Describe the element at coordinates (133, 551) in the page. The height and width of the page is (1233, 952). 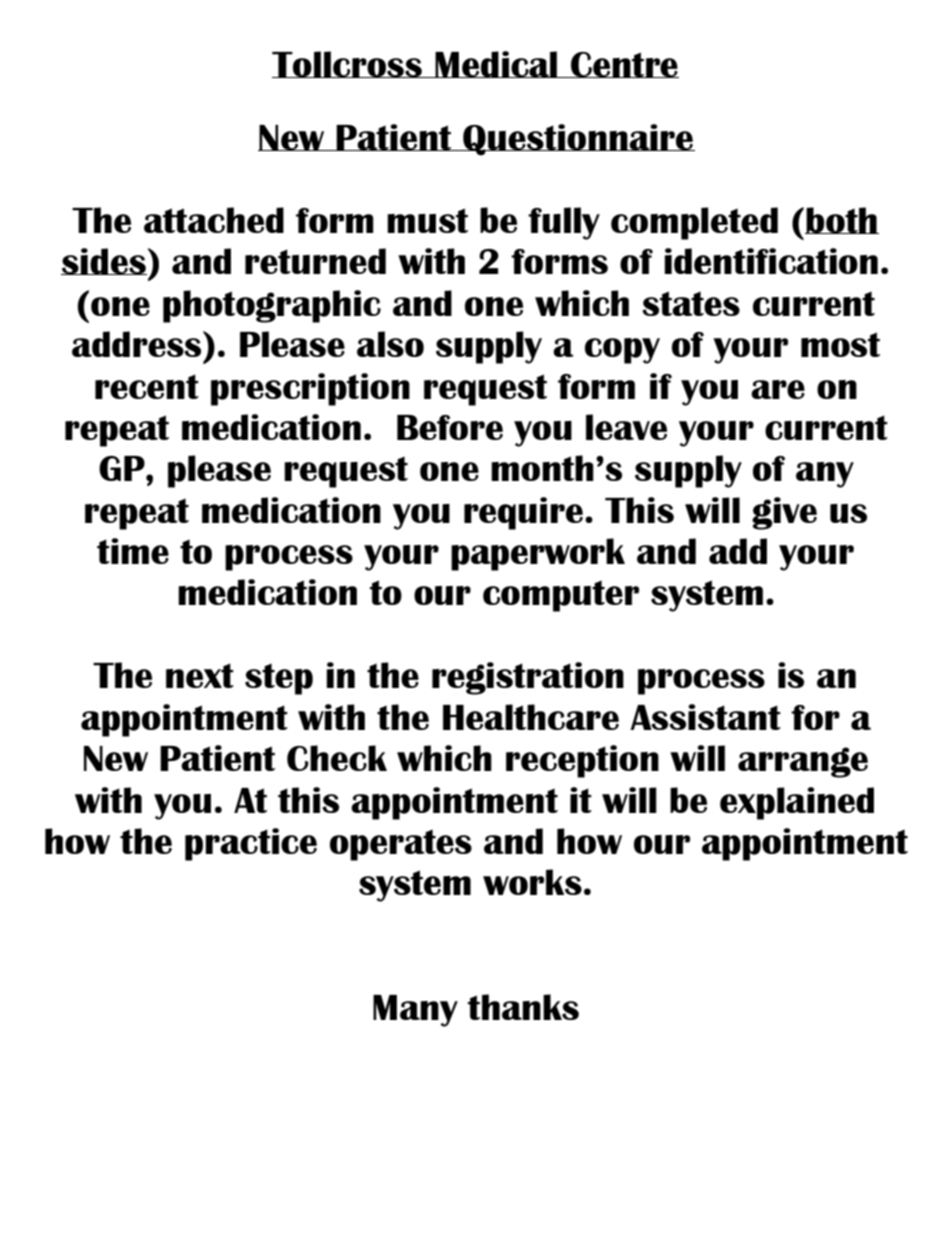
I see `time` at that location.
